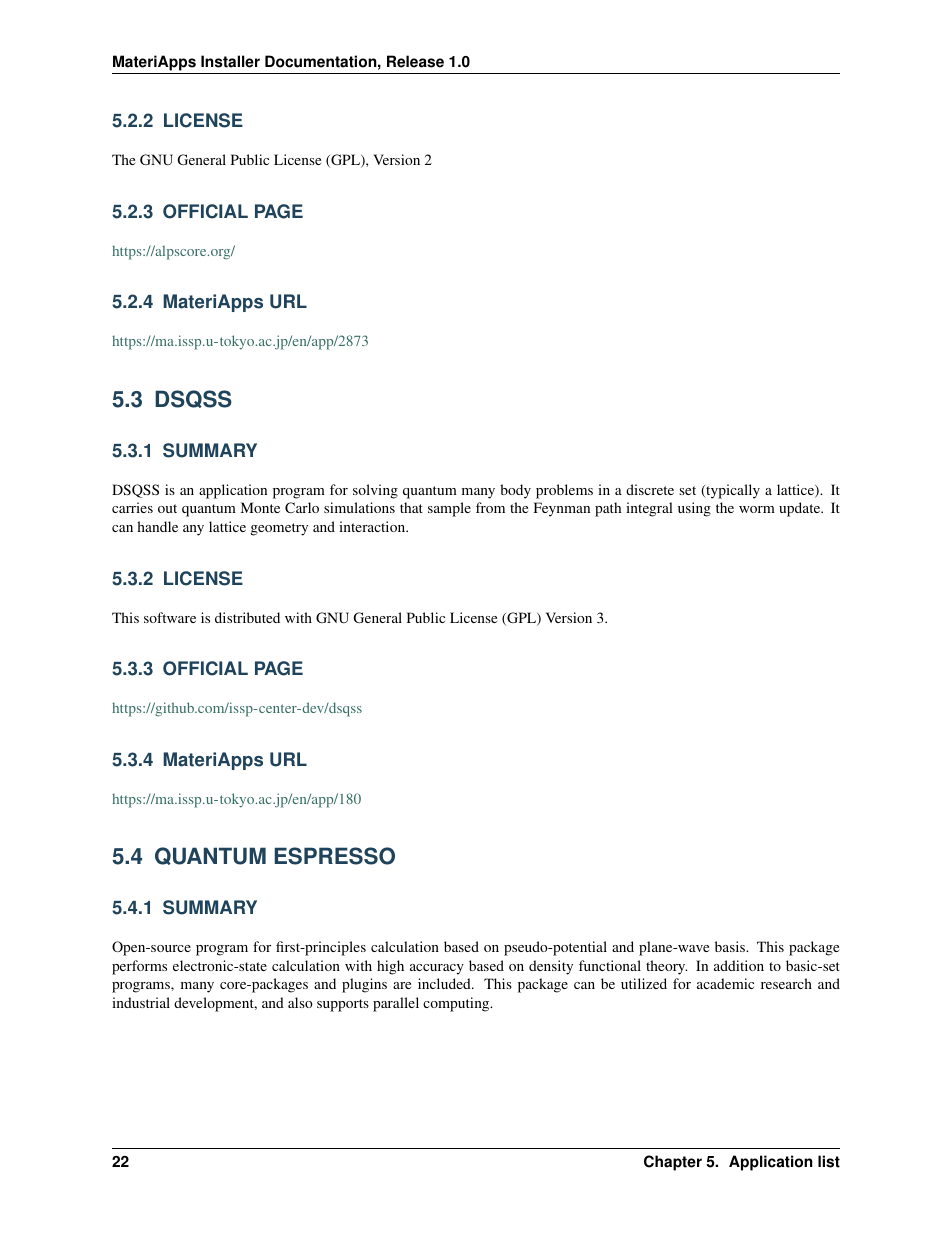  Describe the element at coordinates (732, 491) in the screenshot. I see `typically` at that location.
